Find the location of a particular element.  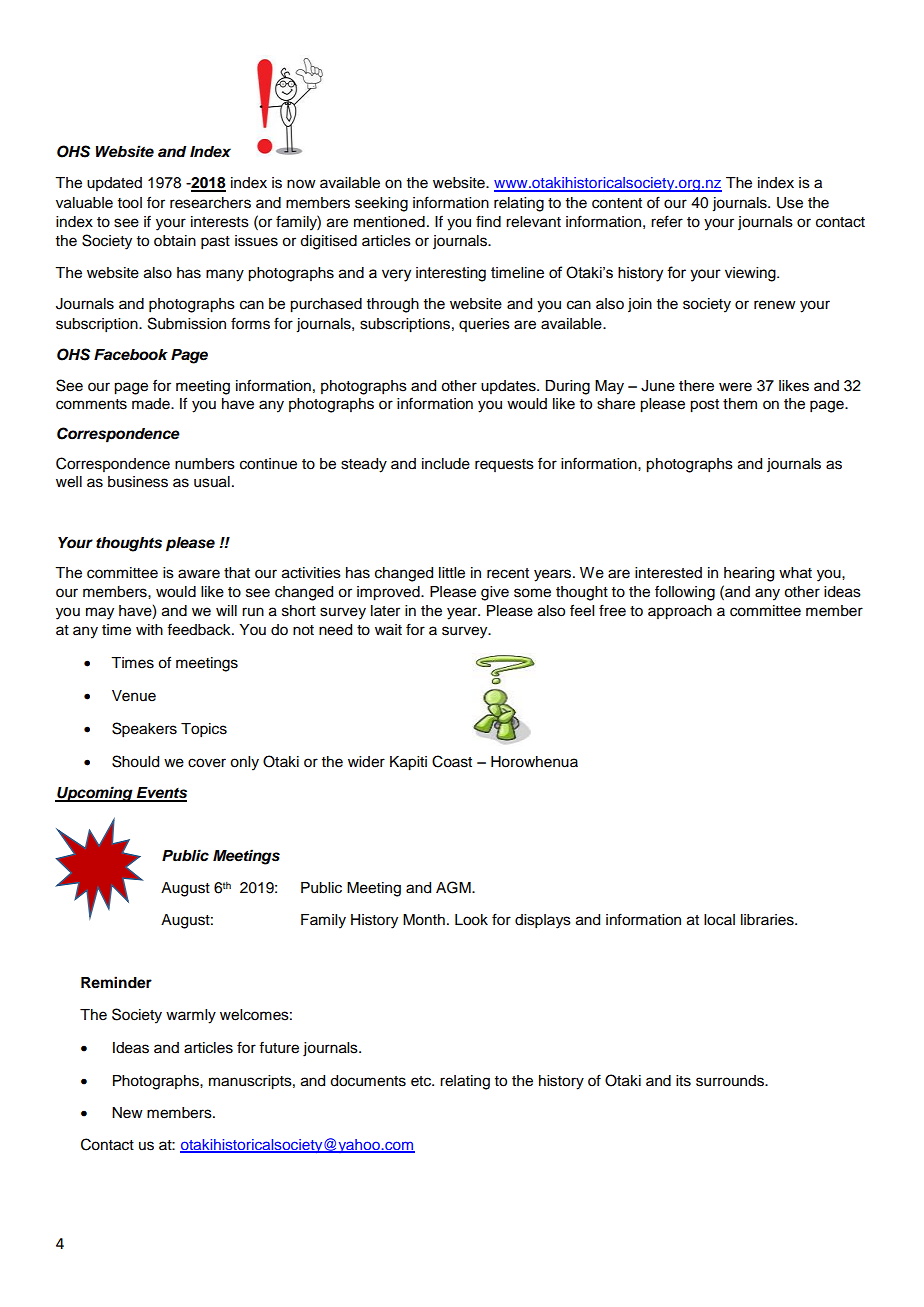

Should is located at coordinates (135, 761).
